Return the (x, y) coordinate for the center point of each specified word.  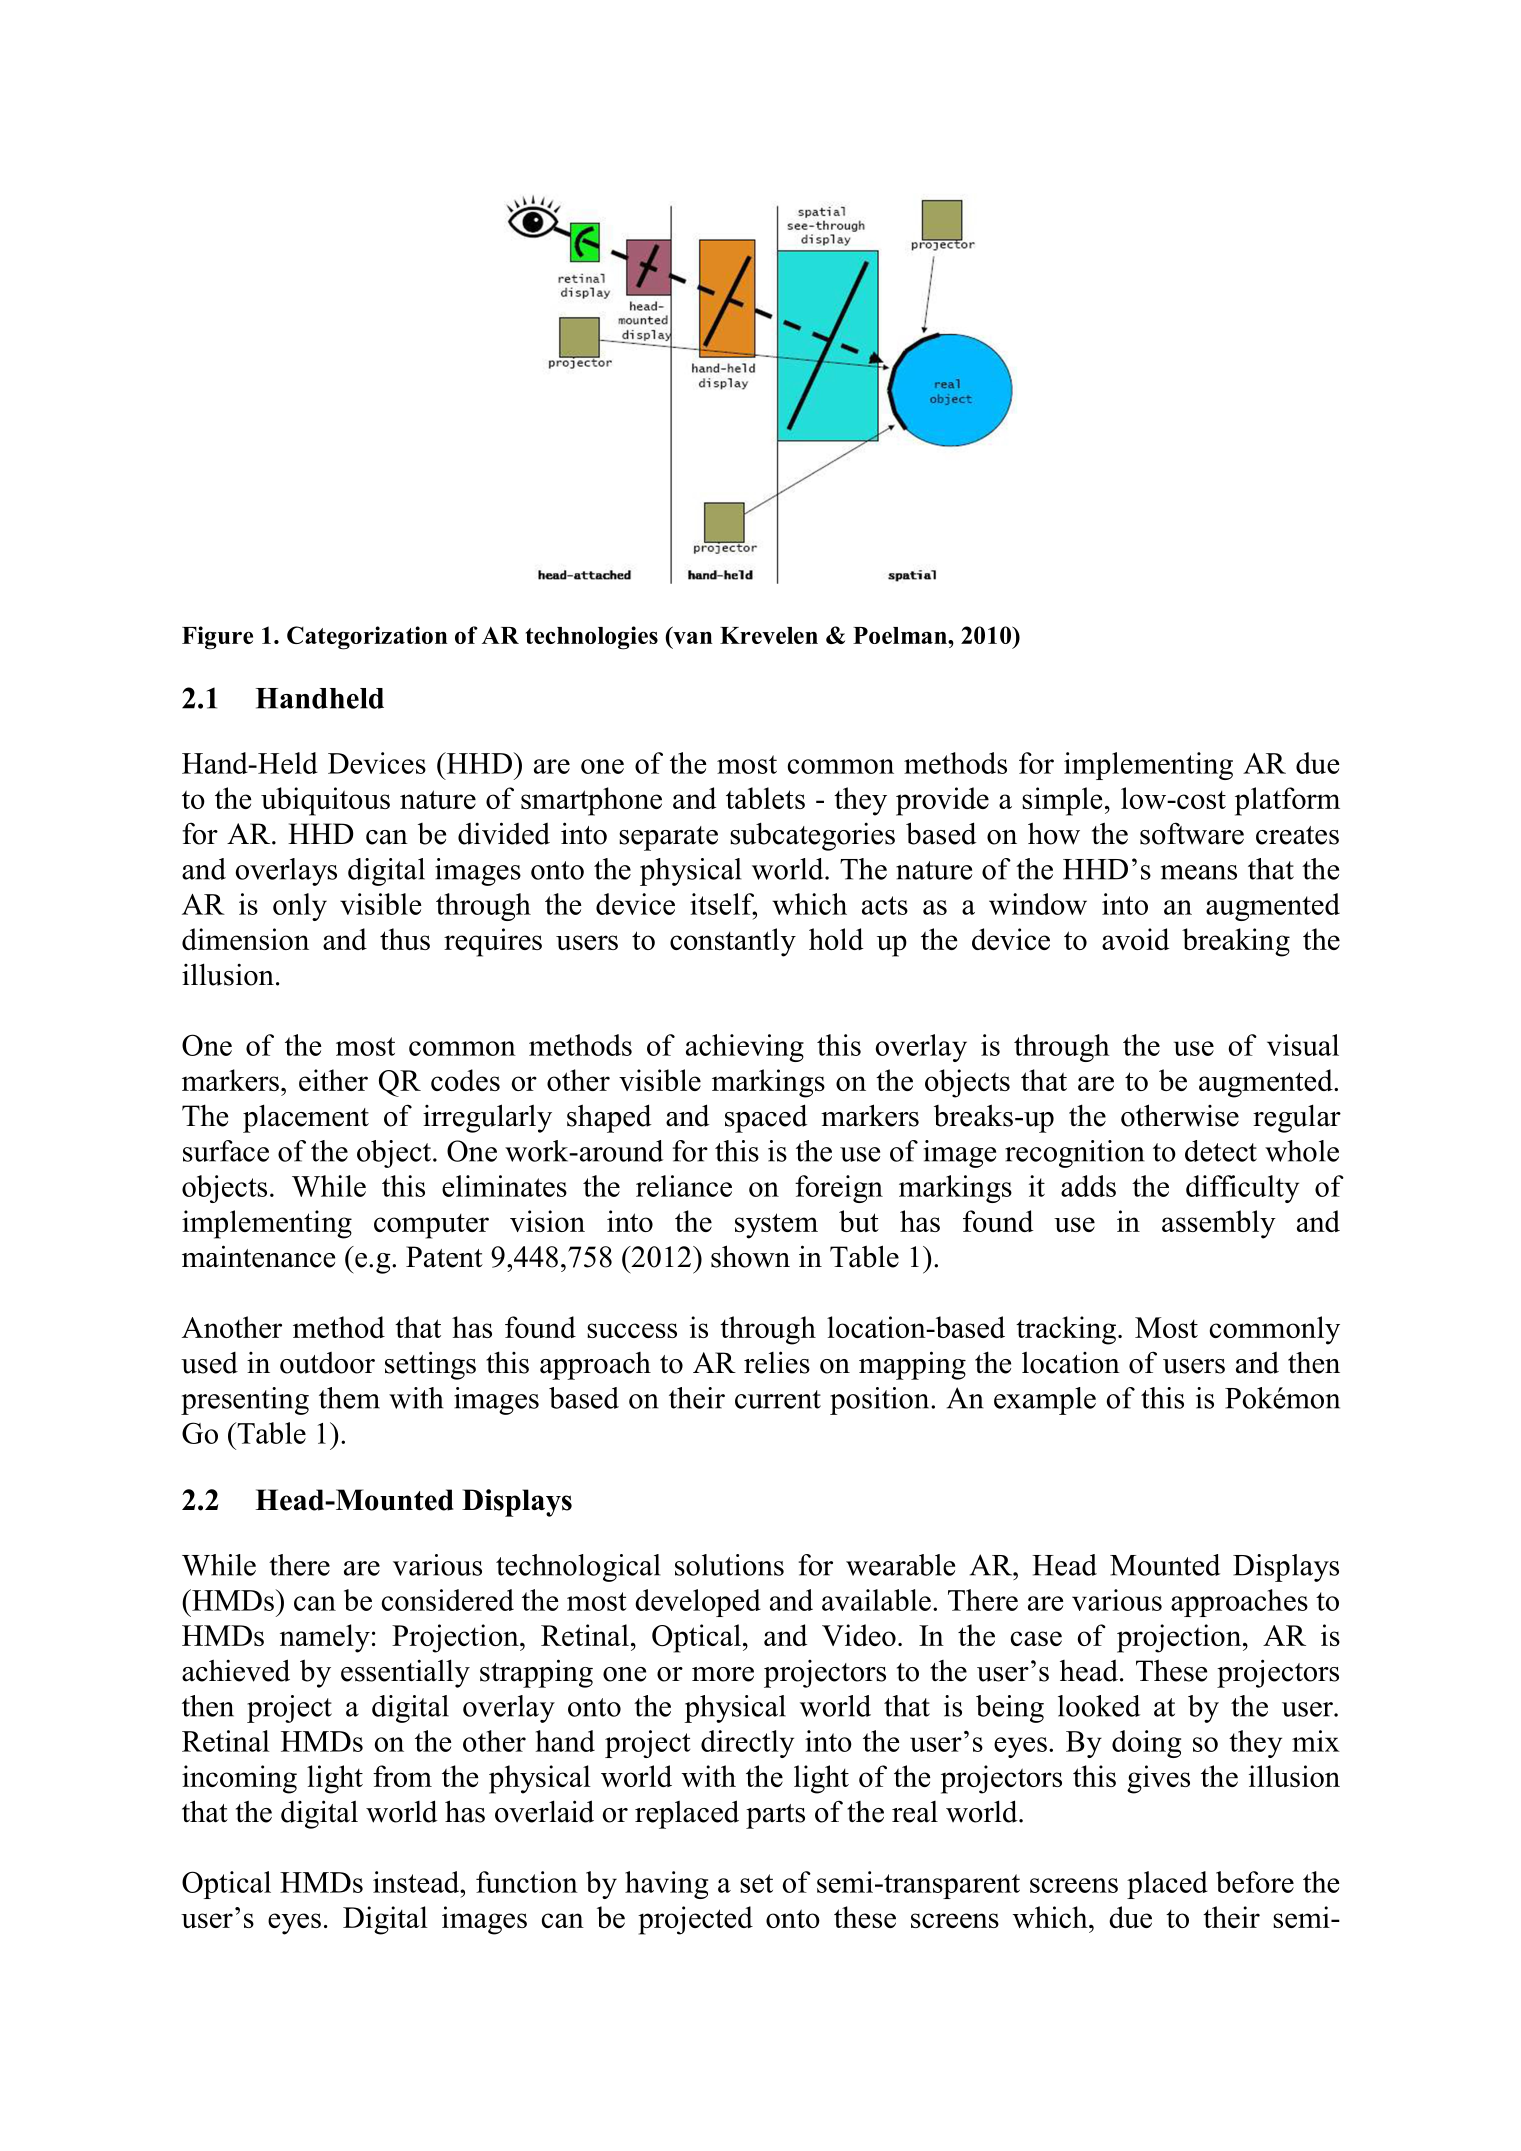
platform (1287, 801)
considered (448, 1600)
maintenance (258, 1256)
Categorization (367, 638)
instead (417, 1882)
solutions (729, 1565)
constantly (733, 942)
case (1036, 1638)
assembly (1219, 1224)
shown (750, 1256)
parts (775, 1816)
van (693, 637)
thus (405, 939)
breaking (1236, 942)
